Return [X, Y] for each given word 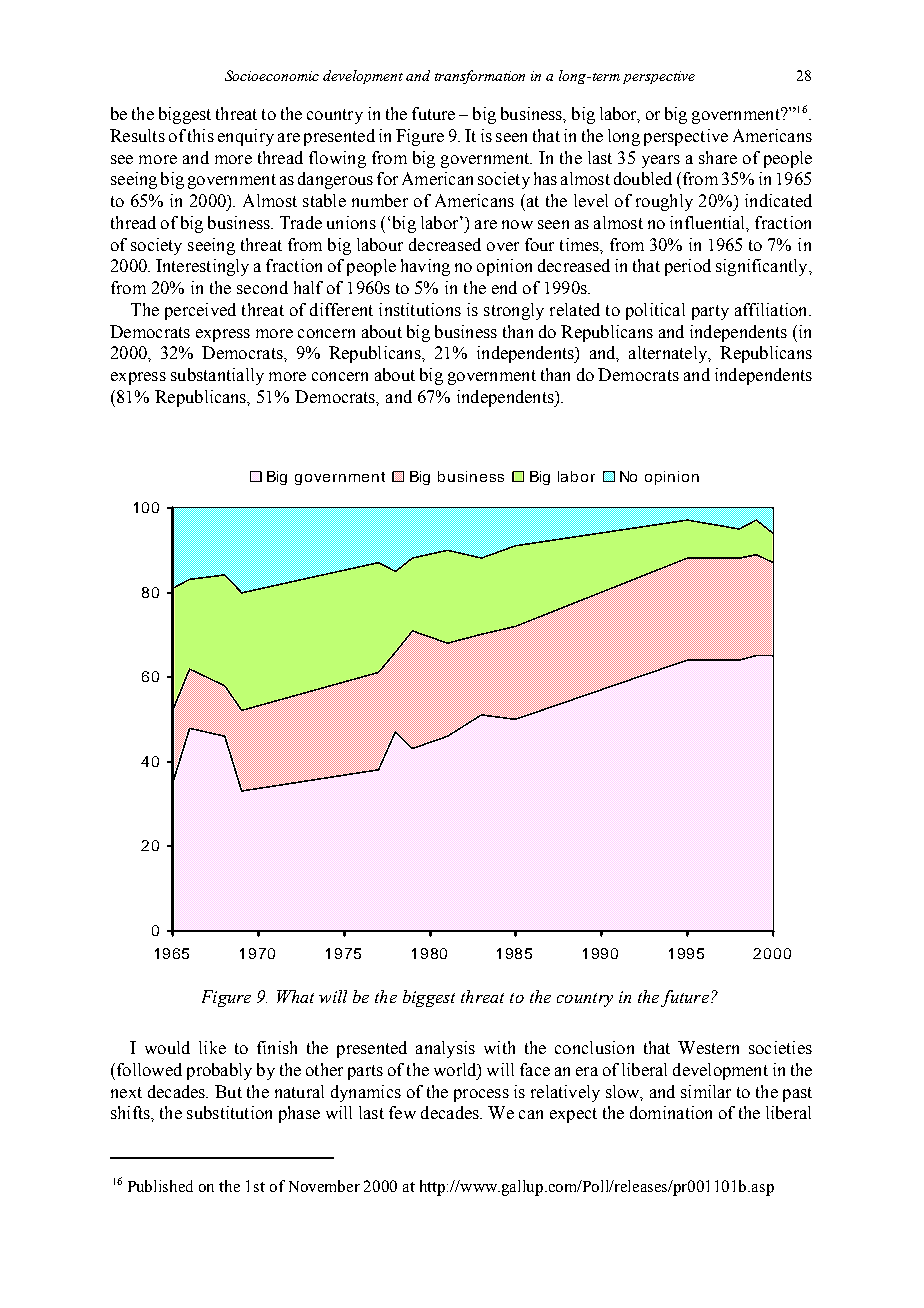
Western [708, 1047]
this [201, 135]
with [499, 1047]
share [718, 157]
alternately [669, 354]
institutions [420, 309]
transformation [480, 77]
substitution [229, 1112]
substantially [217, 376]
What [295, 996]
